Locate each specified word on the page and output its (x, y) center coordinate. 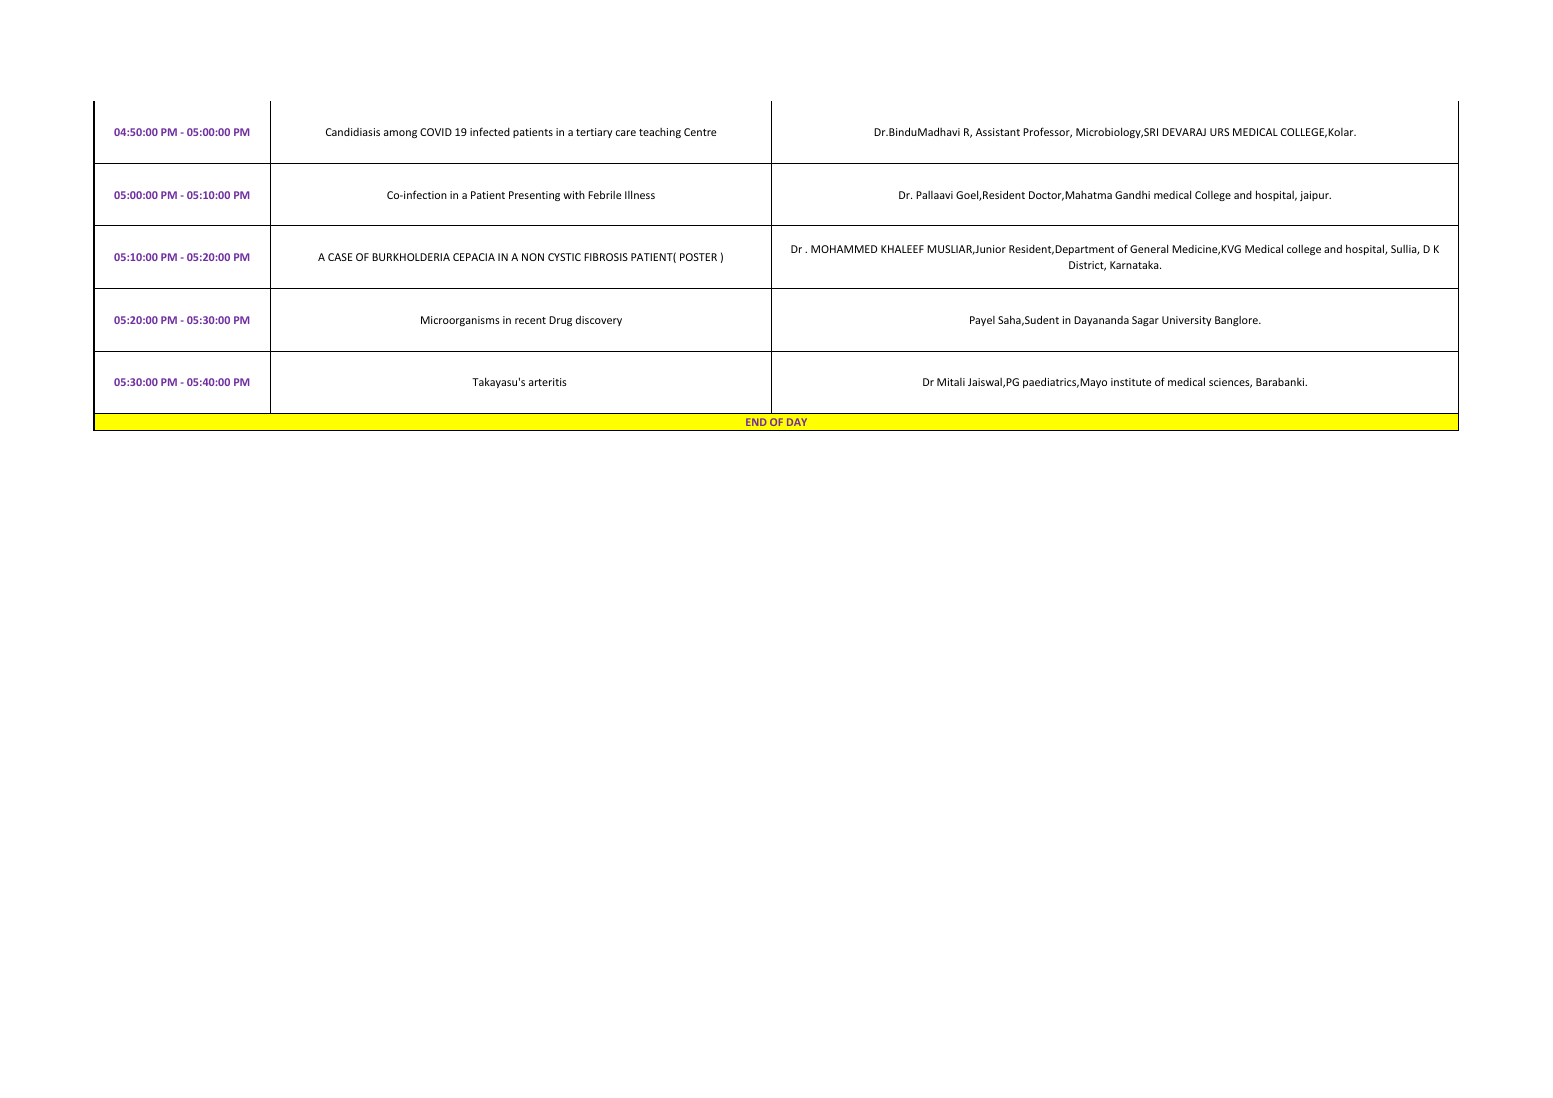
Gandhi (1132, 195)
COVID (436, 132)
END (756, 422)
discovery (599, 321)
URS (1219, 132)
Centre (700, 132)
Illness (640, 194)
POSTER (698, 257)
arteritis (548, 382)
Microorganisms (460, 321)
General (1149, 248)
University (1186, 321)
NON (533, 257)
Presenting (534, 196)
